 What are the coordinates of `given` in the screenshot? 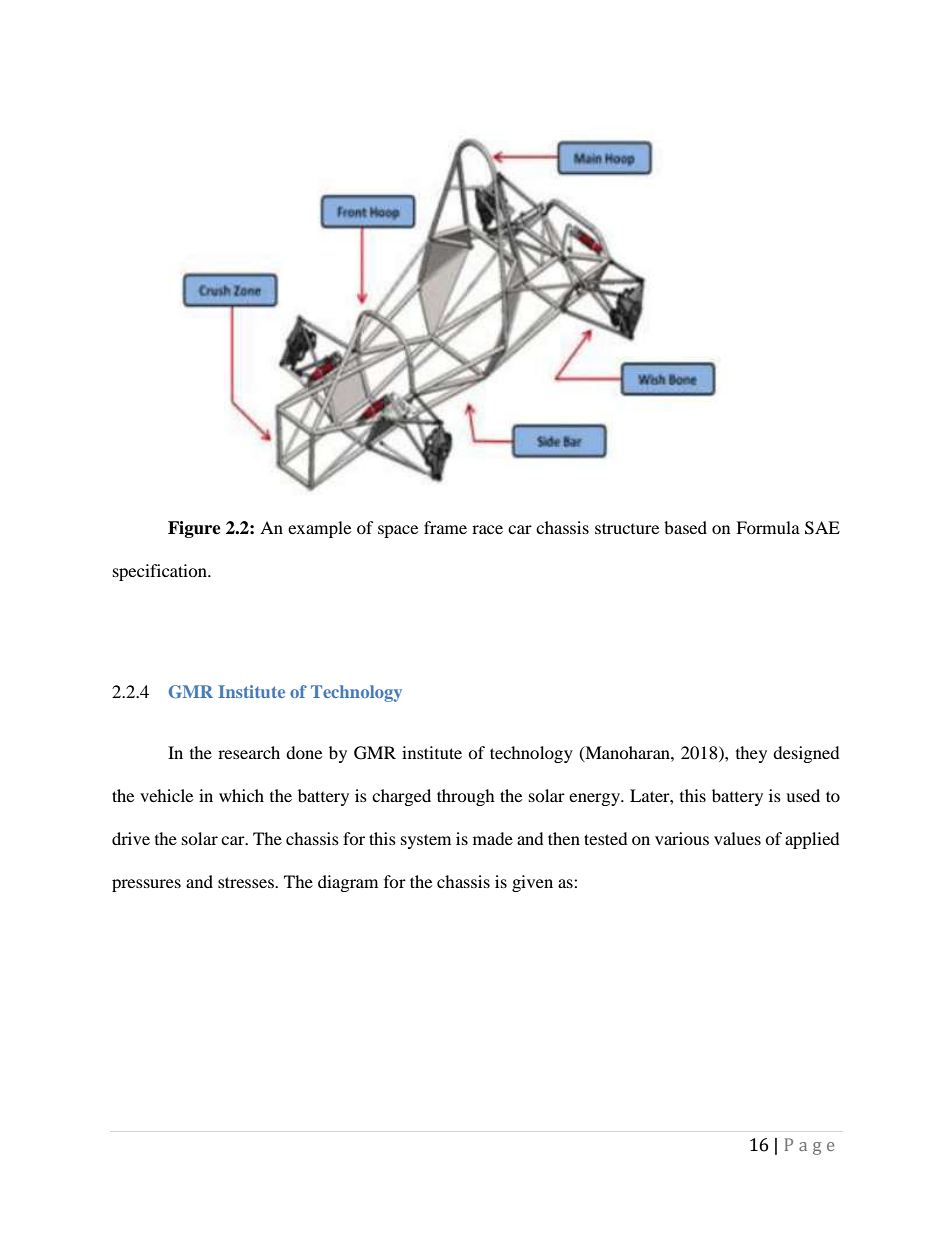 It's located at (532, 883).
